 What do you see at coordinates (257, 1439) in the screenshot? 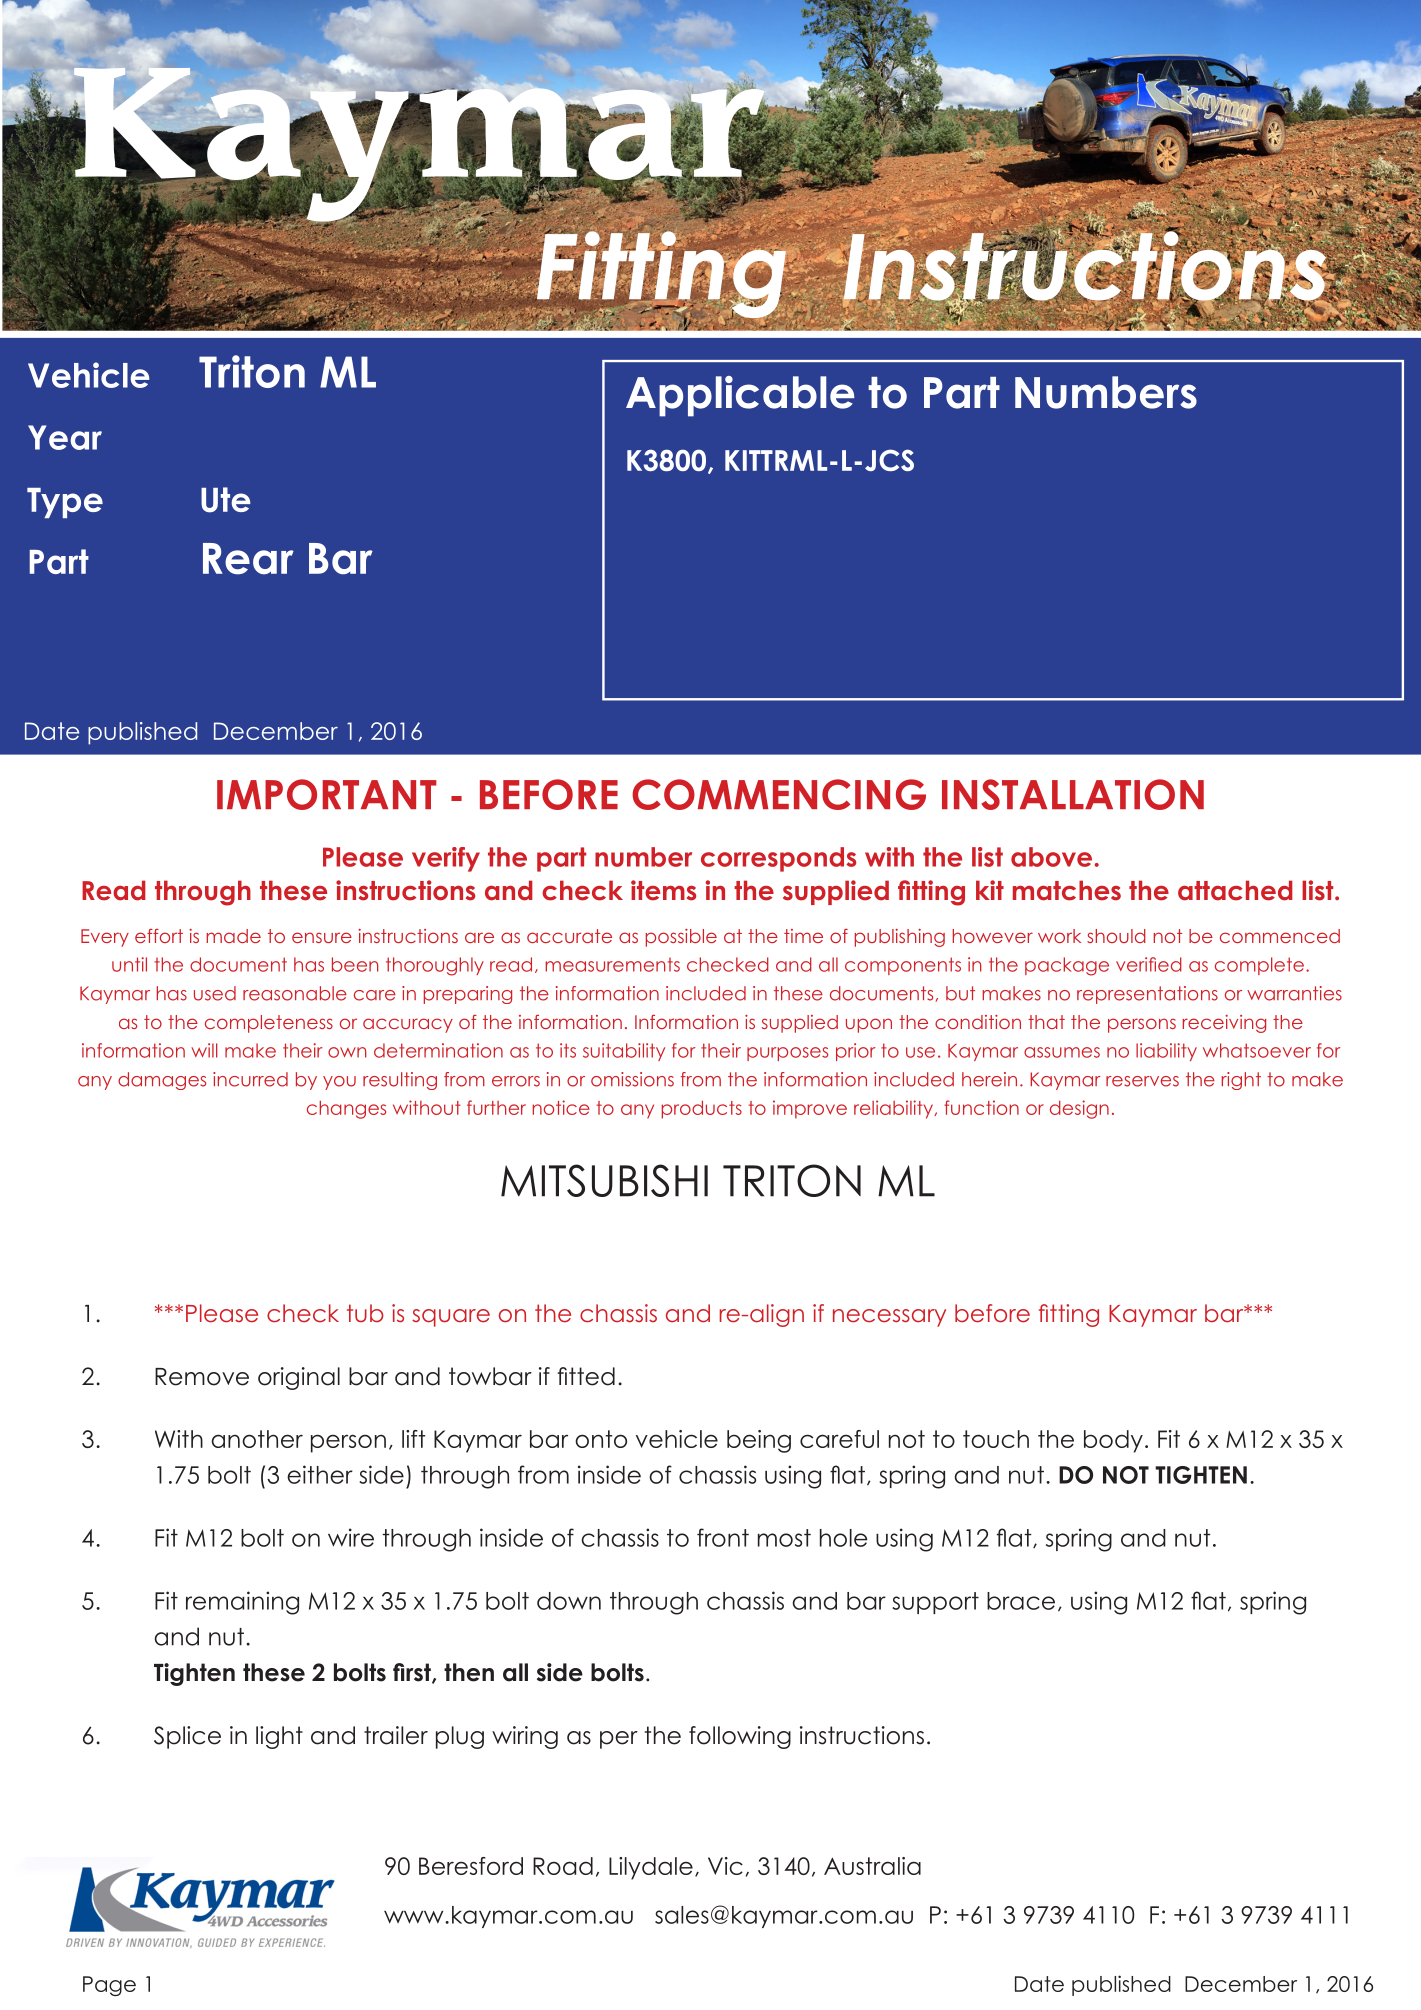
I see `another` at bounding box center [257, 1439].
